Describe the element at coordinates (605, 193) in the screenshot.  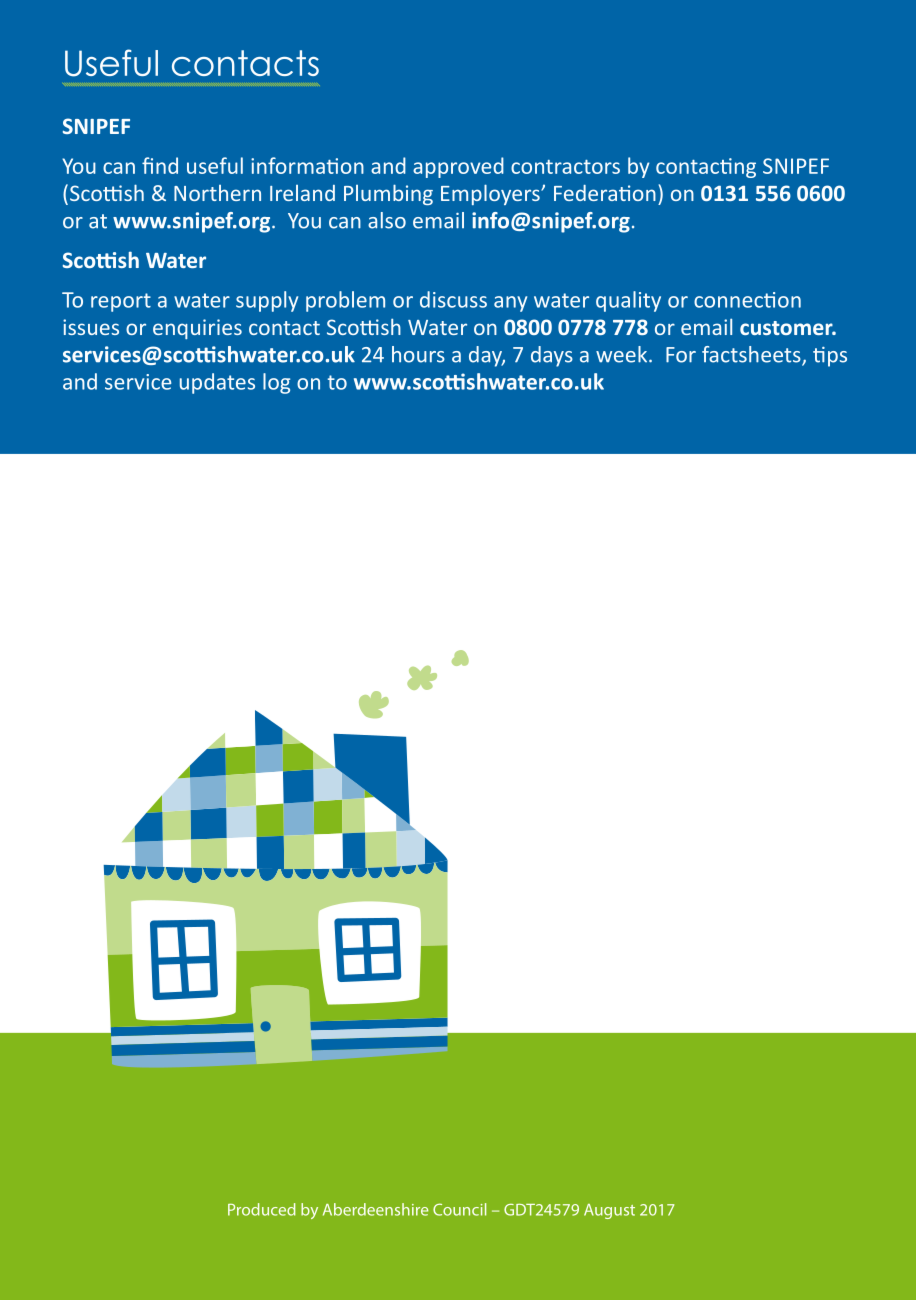
I see `Federation` at that location.
